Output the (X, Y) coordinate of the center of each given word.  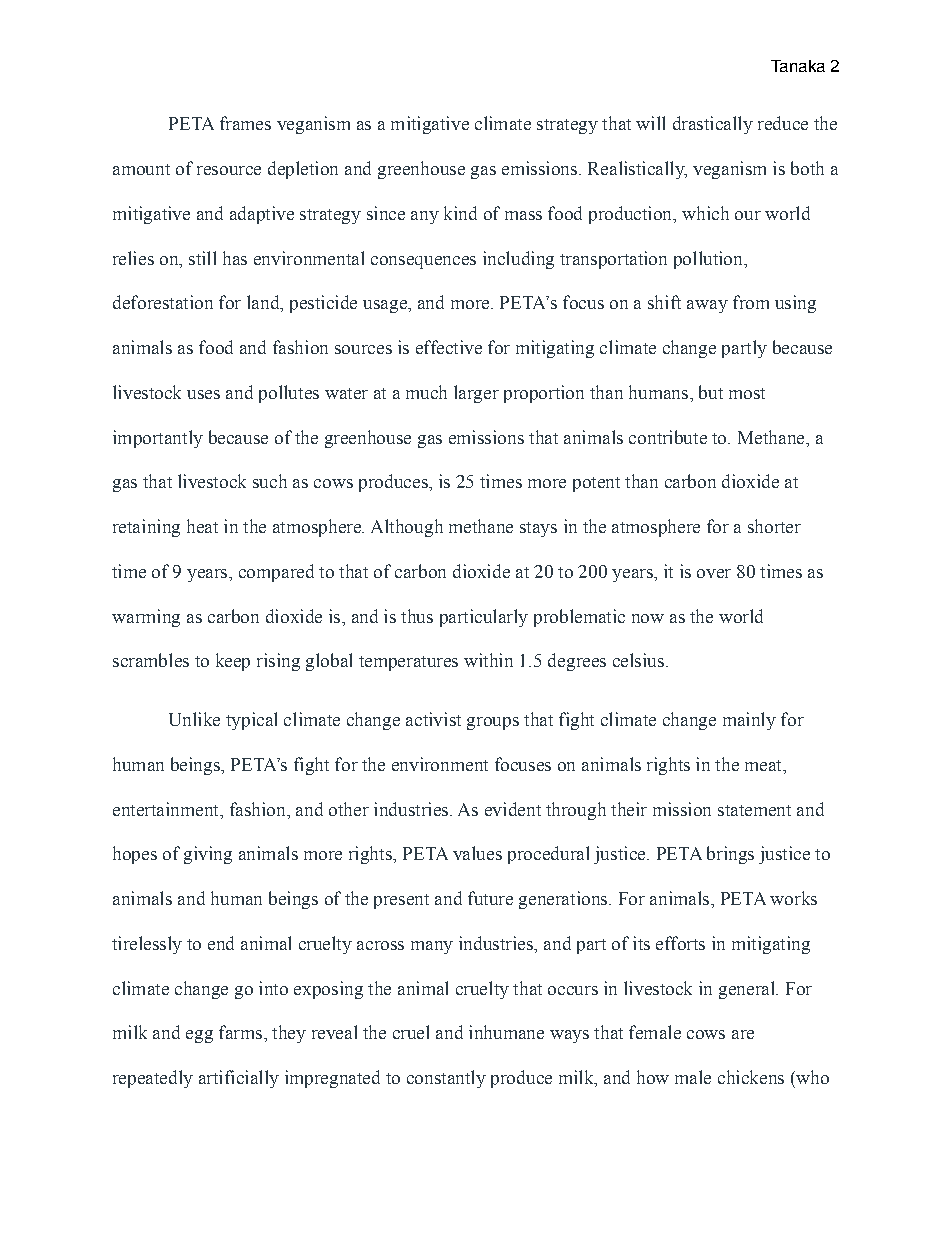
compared (276, 573)
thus (417, 616)
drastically (713, 125)
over (714, 573)
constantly (446, 1079)
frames (245, 123)
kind (460, 213)
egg (199, 1036)
